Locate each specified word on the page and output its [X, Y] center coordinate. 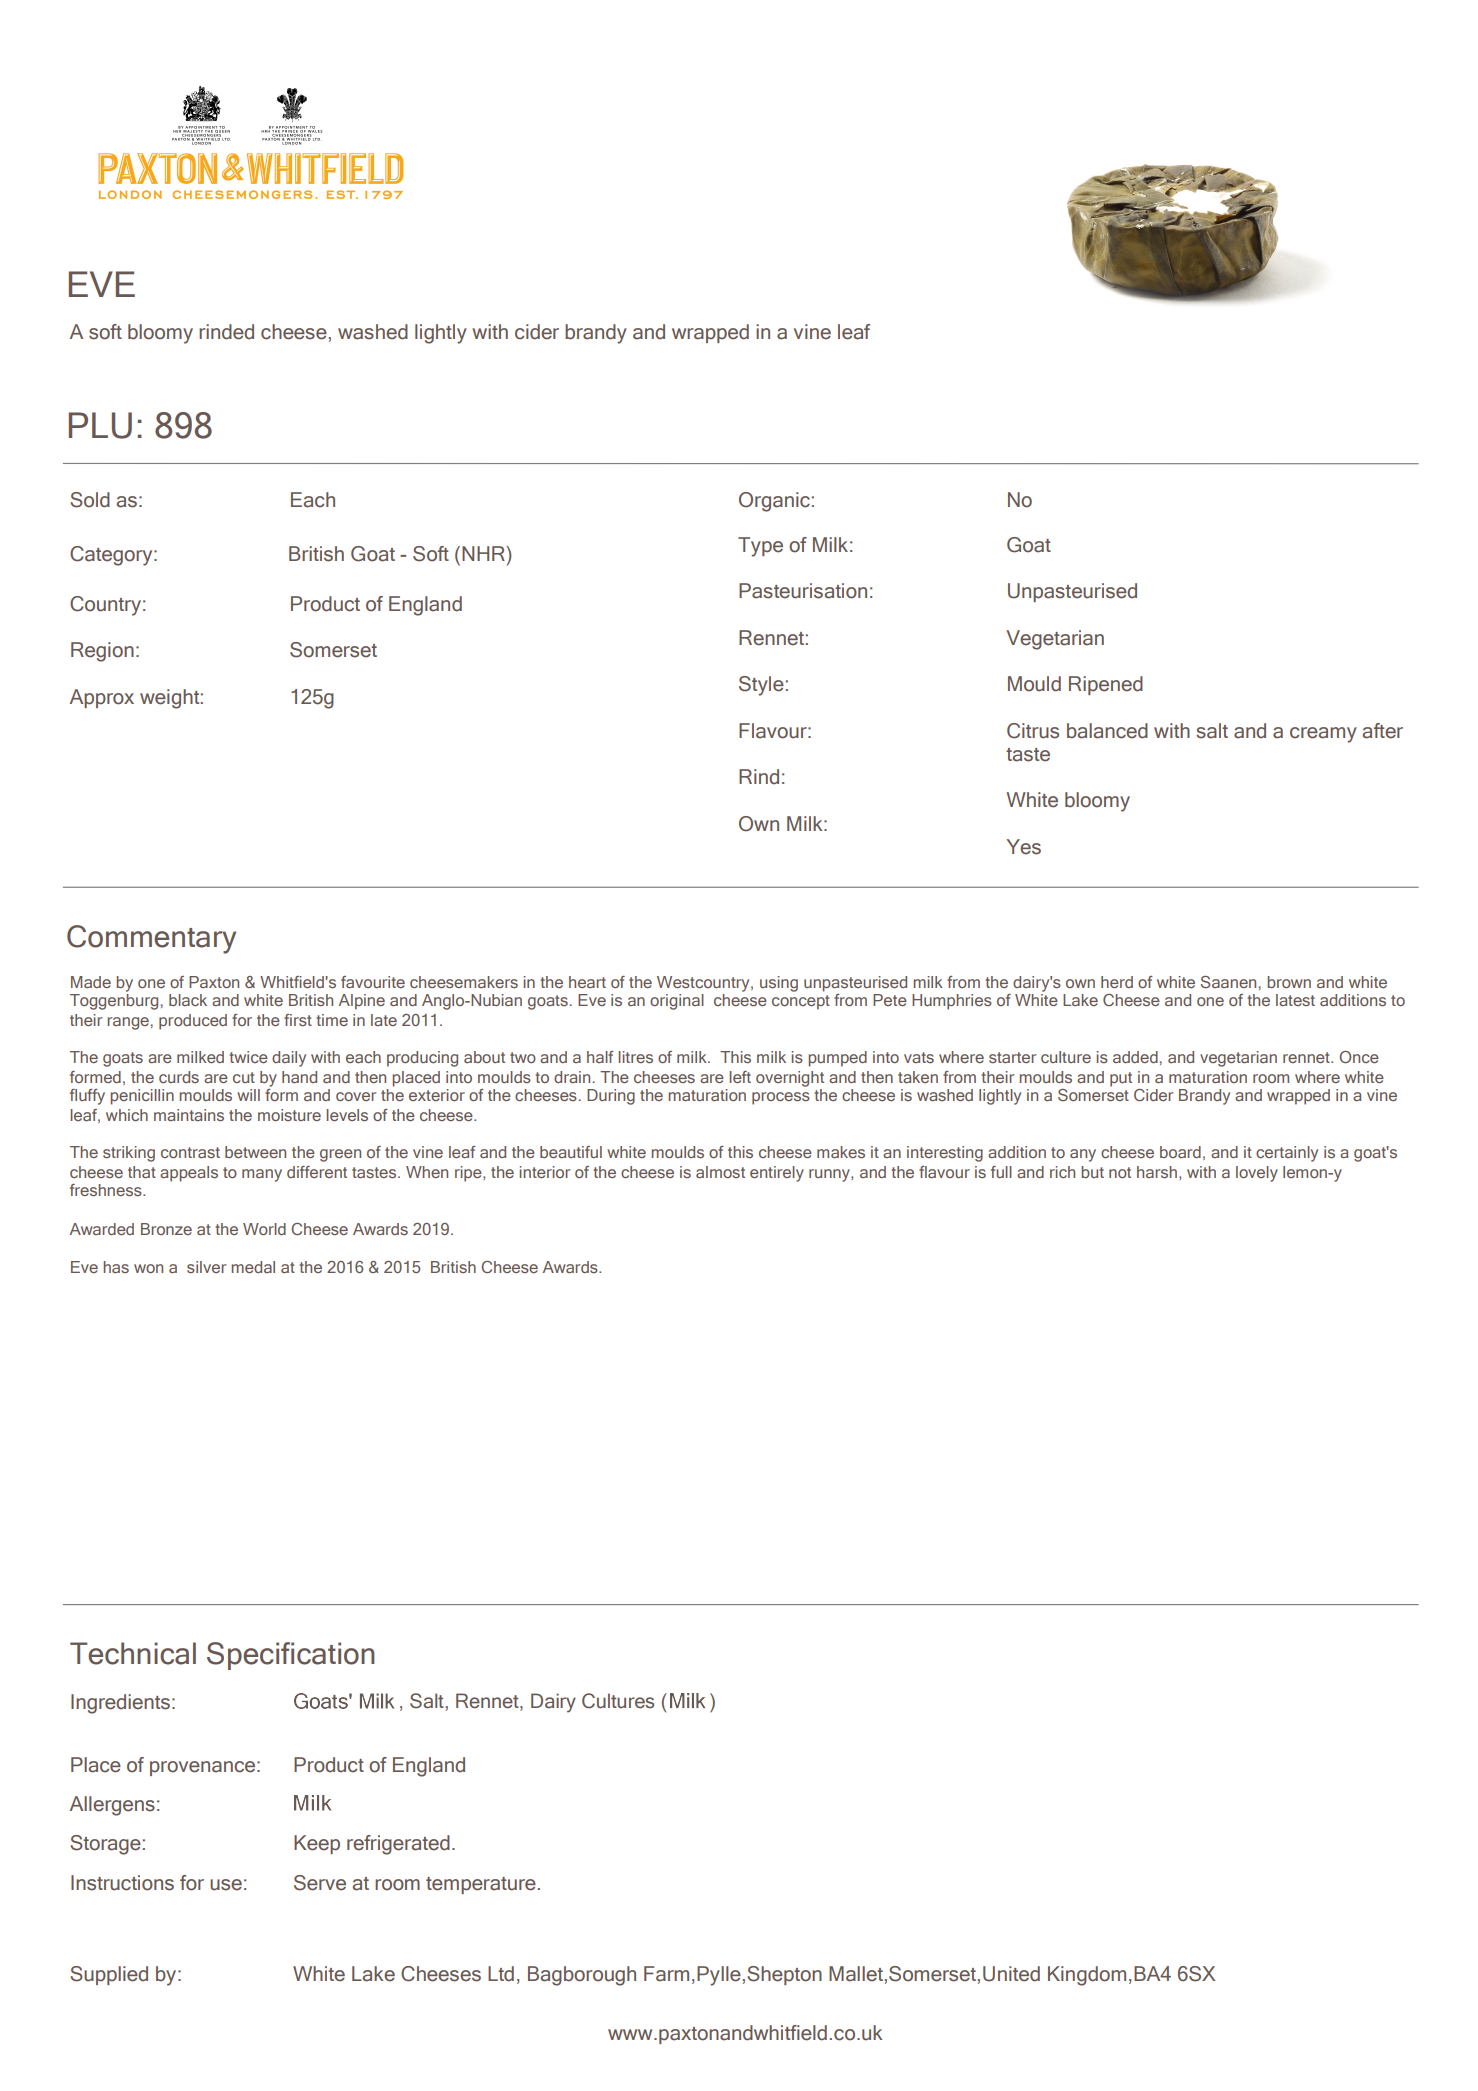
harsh [1157, 1172]
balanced [1107, 731]
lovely [1257, 1174]
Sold [90, 500]
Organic [774, 502]
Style [761, 686]
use [226, 1885]
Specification [291, 1656]
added [1135, 1057]
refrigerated [398, 1845]
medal [253, 1267]
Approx [102, 698]
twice [248, 1057]
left [740, 1077]
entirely [777, 1174]
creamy [1323, 735]
